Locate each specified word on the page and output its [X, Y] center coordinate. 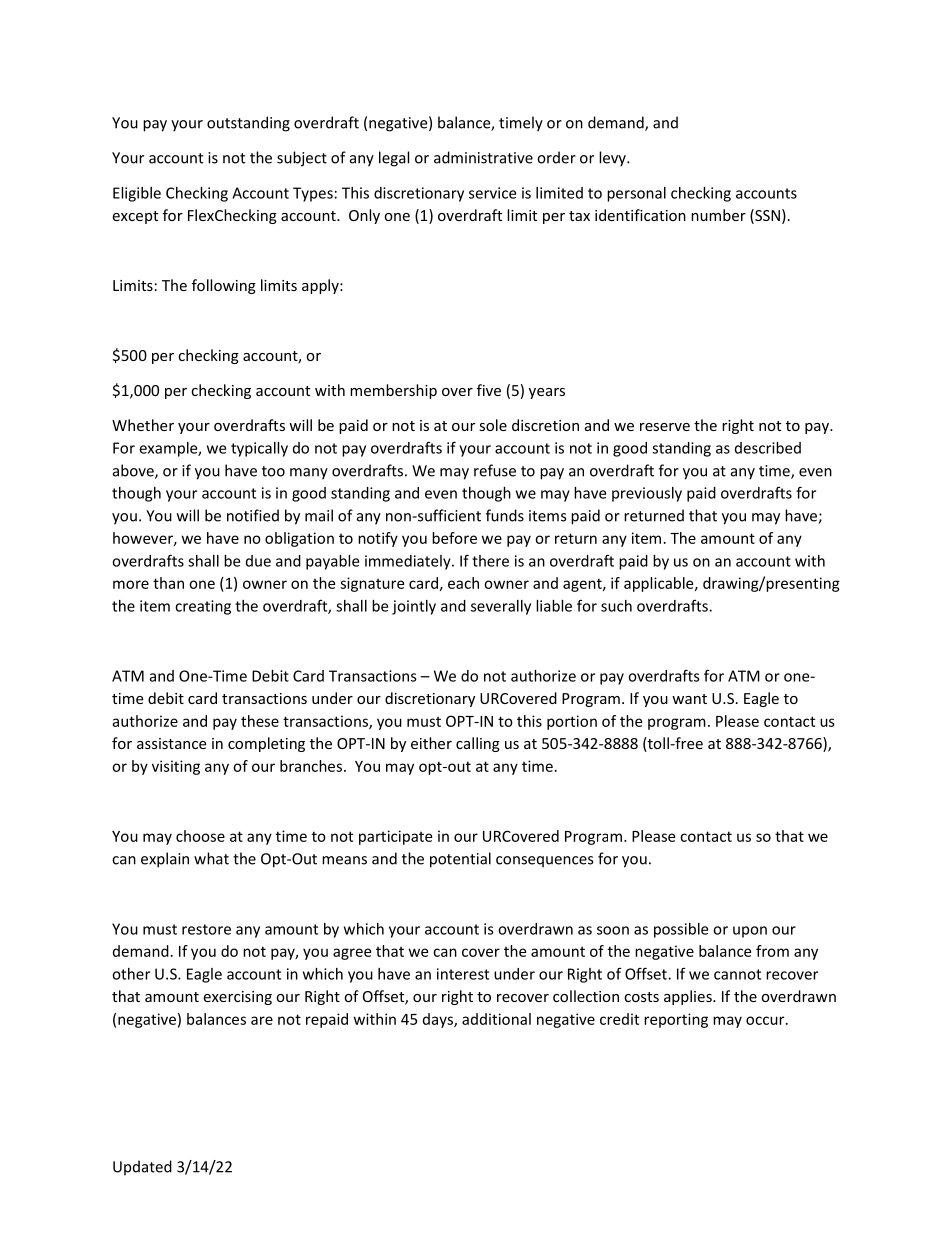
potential [460, 860]
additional [496, 1019]
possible [681, 930]
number [718, 215]
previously [647, 494]
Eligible [137, 194]
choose [200, 836]
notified [253, 515]
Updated [142, 1168]
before [454, 538]
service [492, 193]
